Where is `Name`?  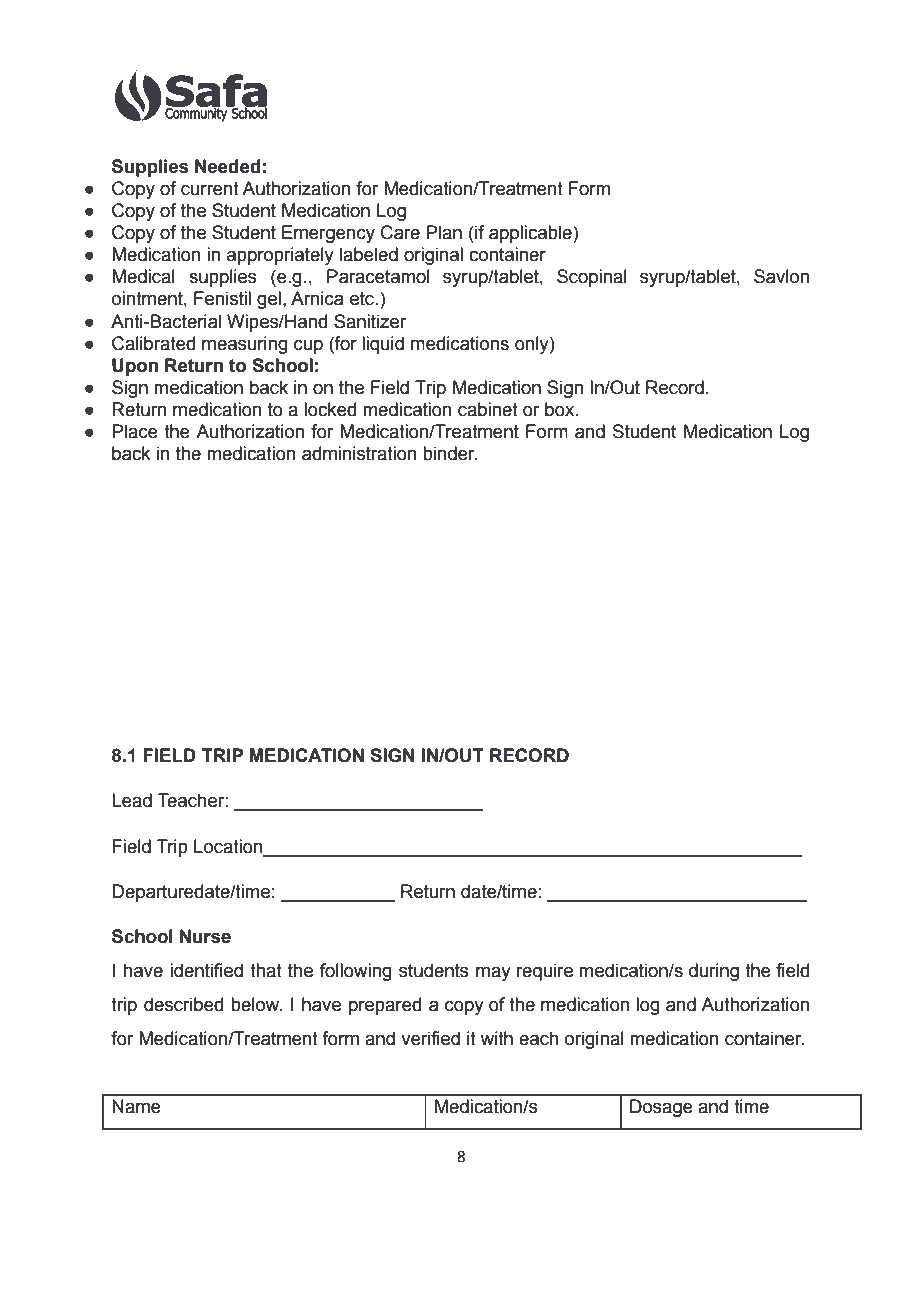 Name is located at coordinates (136, 1106).
